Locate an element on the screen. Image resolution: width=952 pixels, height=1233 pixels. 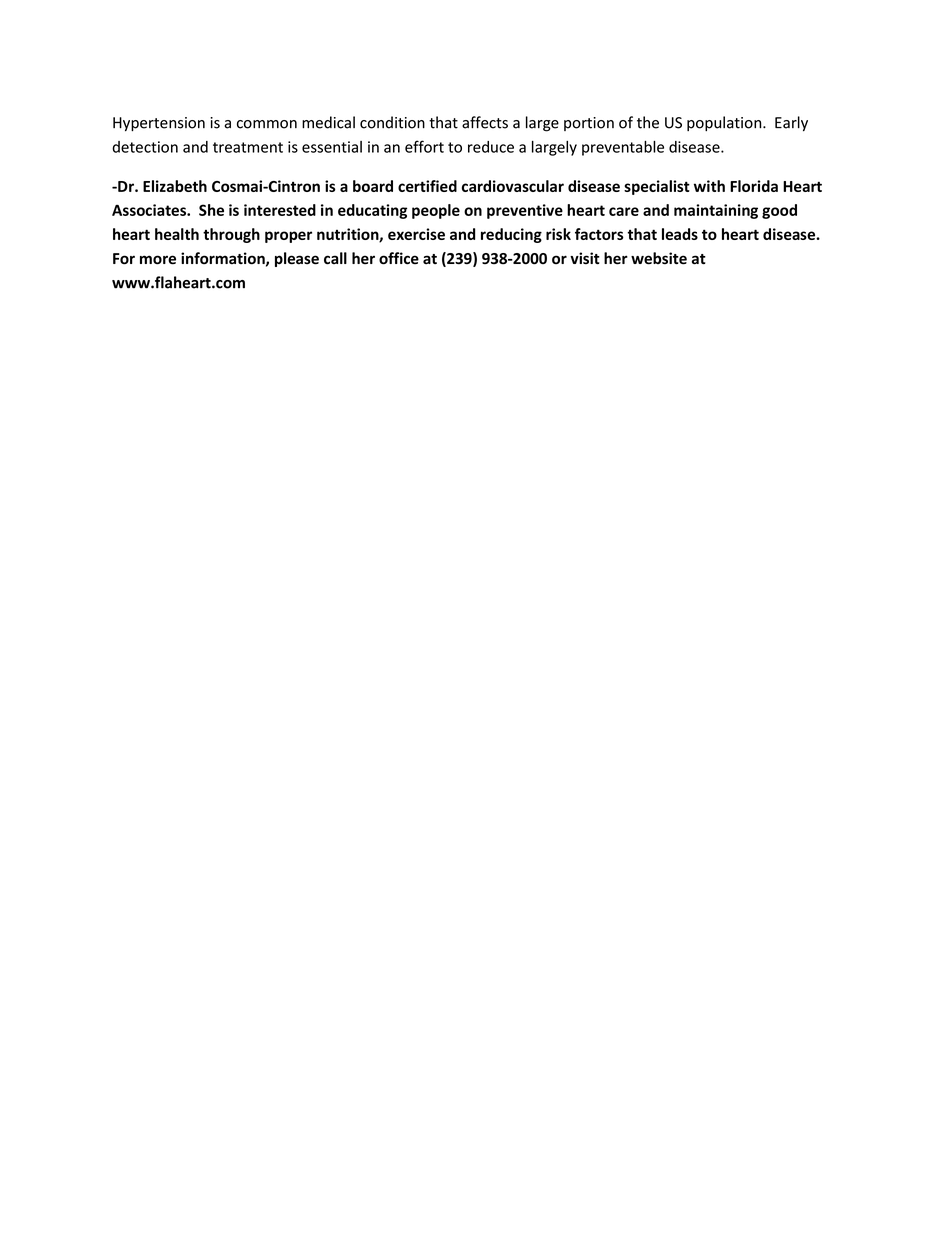
maintaining is located at coordinates (716, 211).
